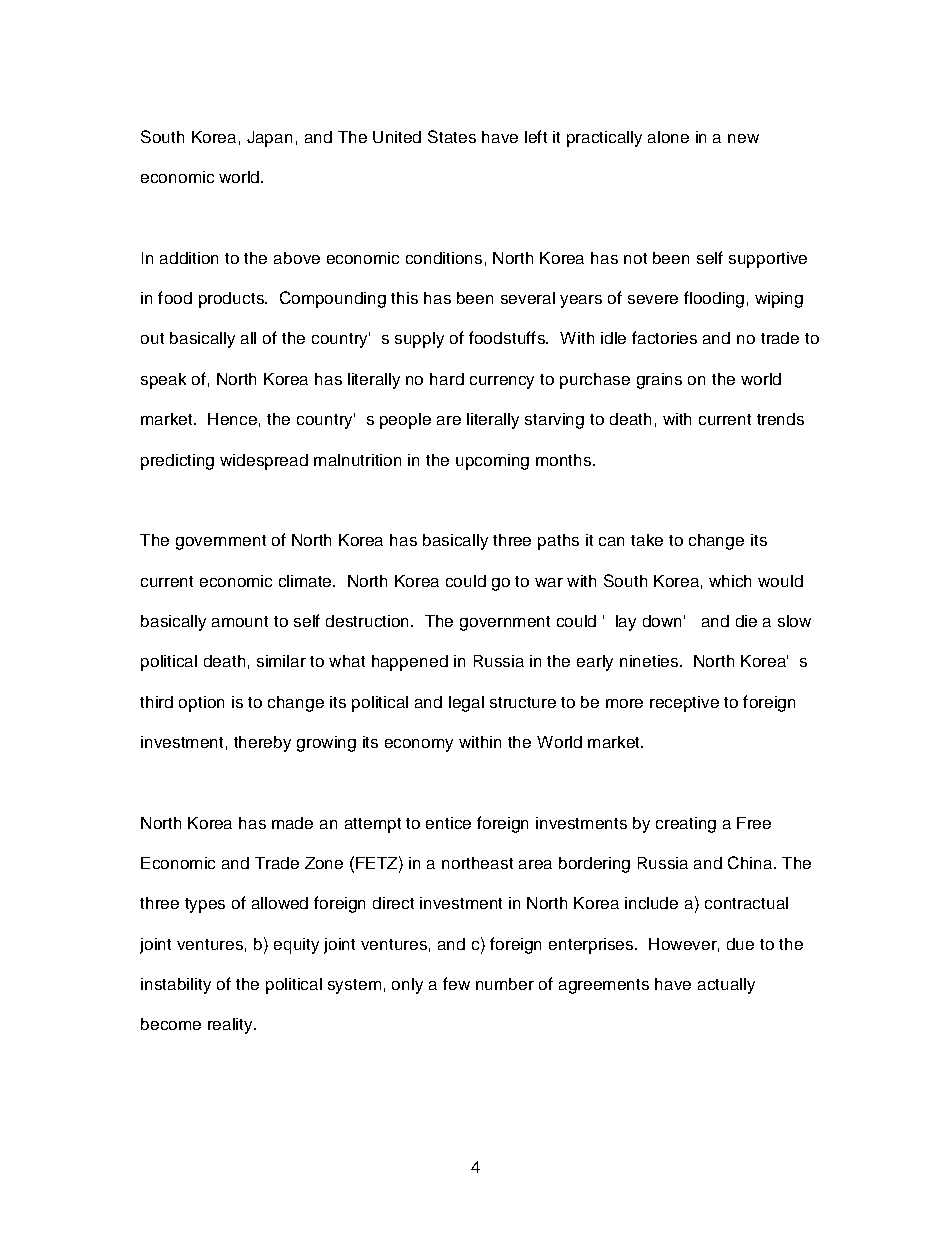 This screenshot has width=952, height=1233. I want to click on amount, so click(240, 621).
